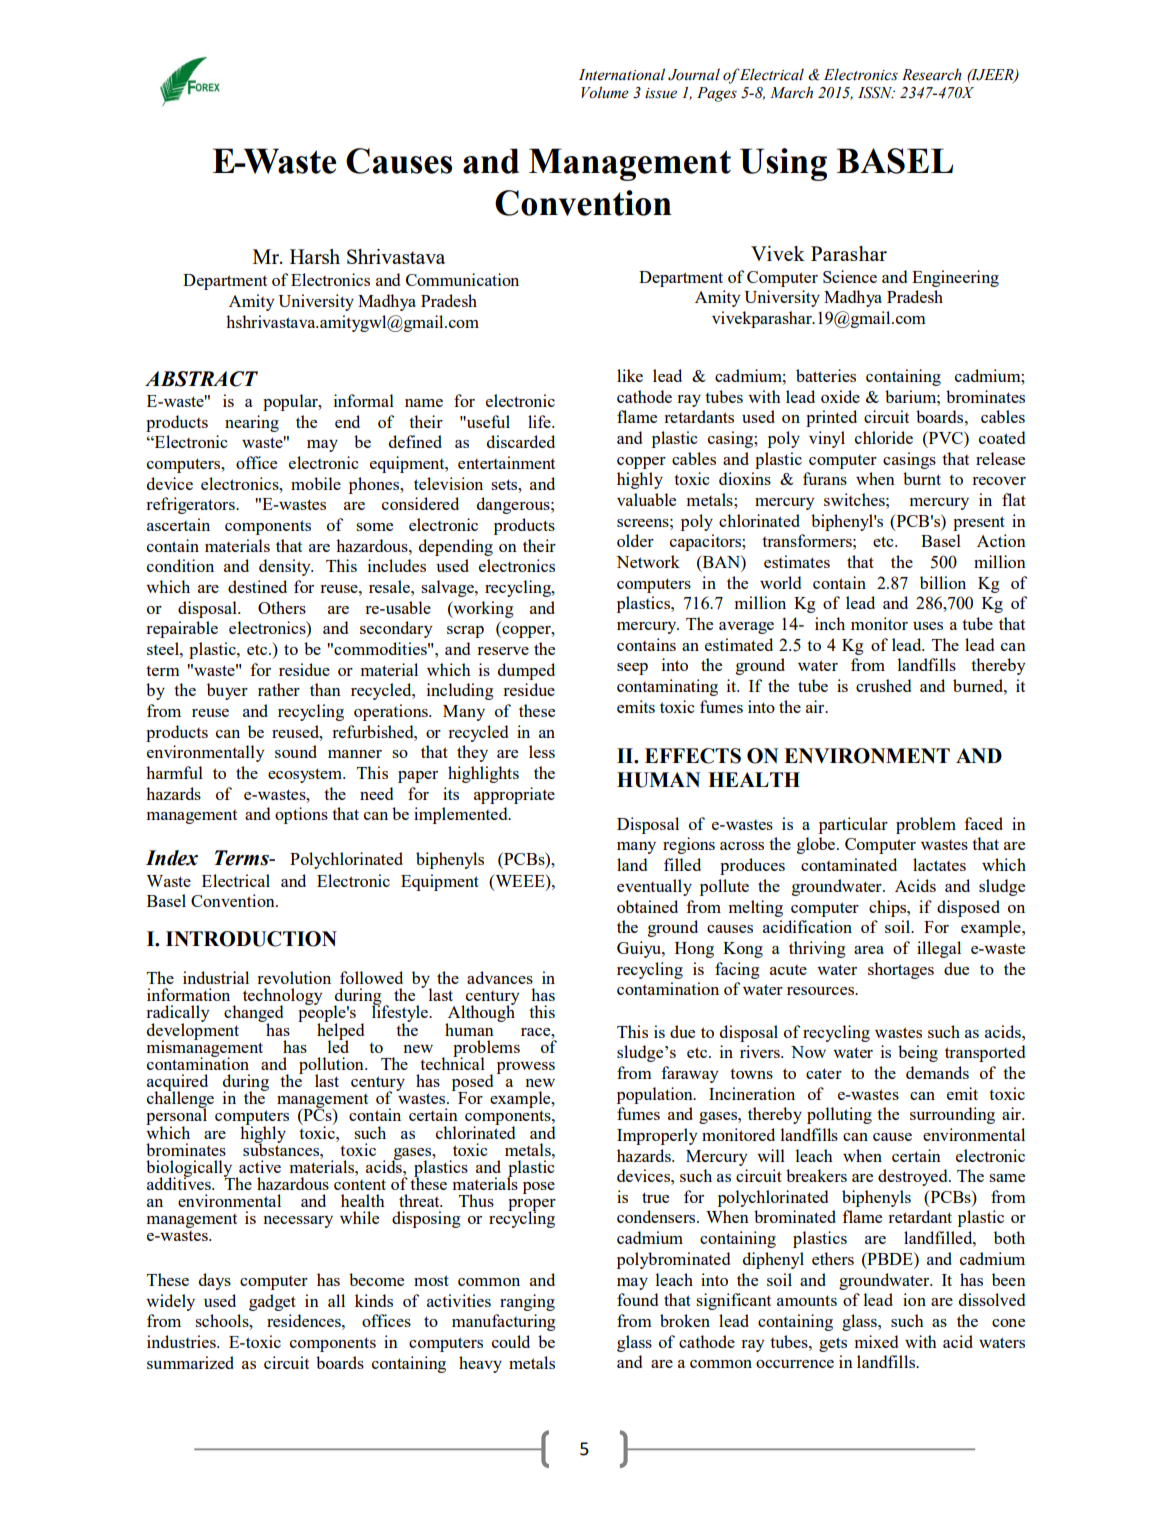  I want to click on less, so click(542, 751).
